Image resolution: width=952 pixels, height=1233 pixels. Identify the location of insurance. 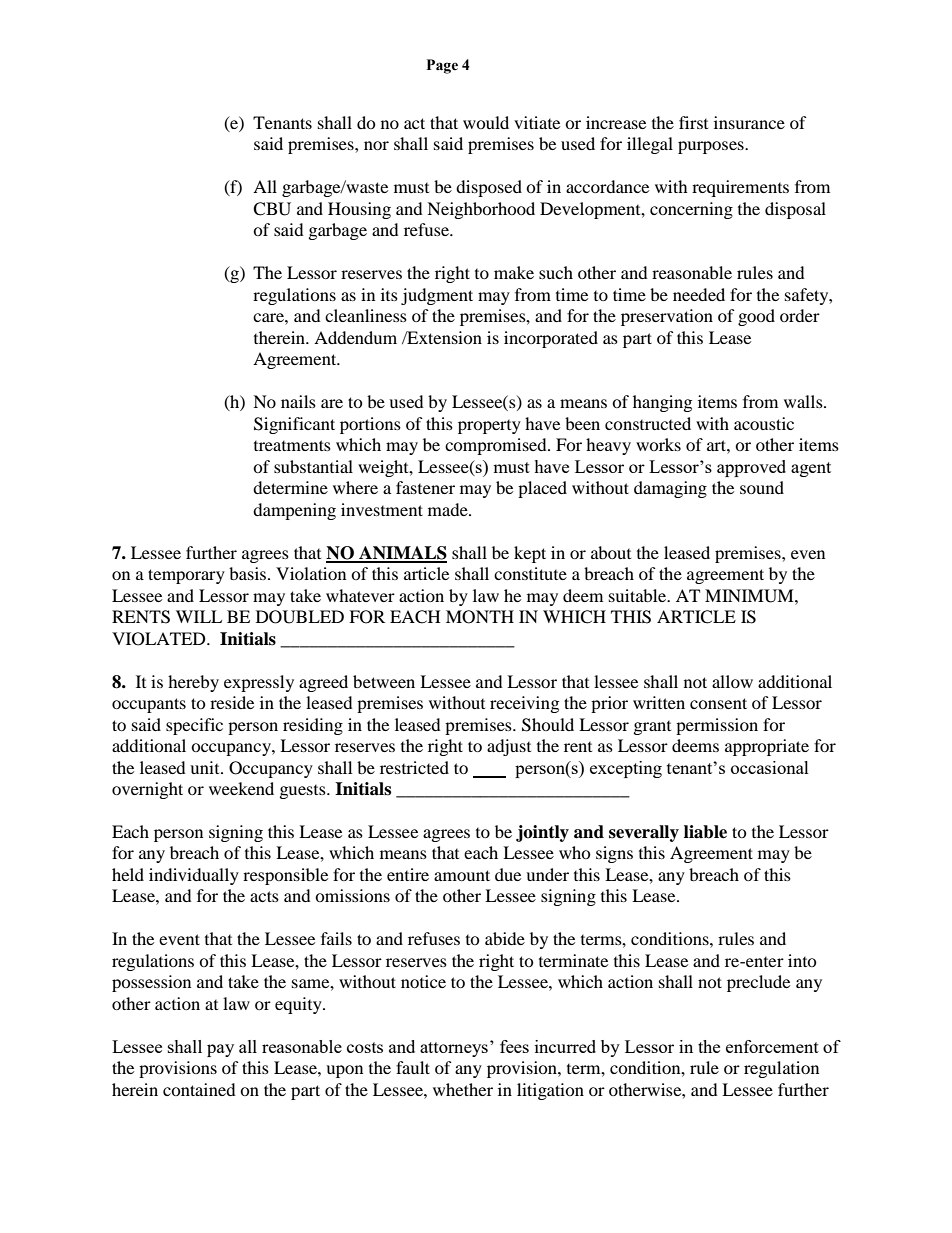
(749, 122).
